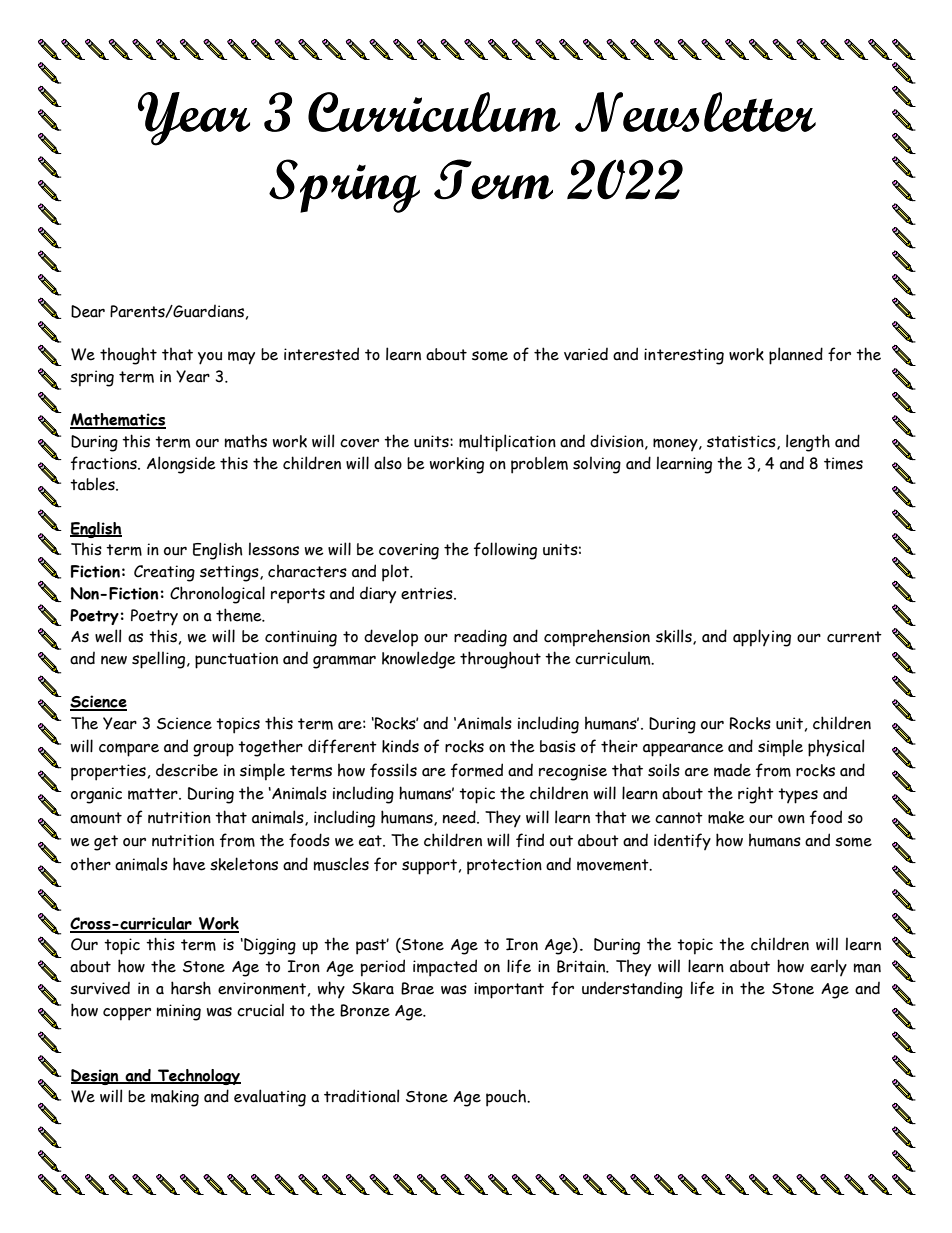  Describe the element at coordinates (507, 443) in the document. I see `multiplication` at that location.
